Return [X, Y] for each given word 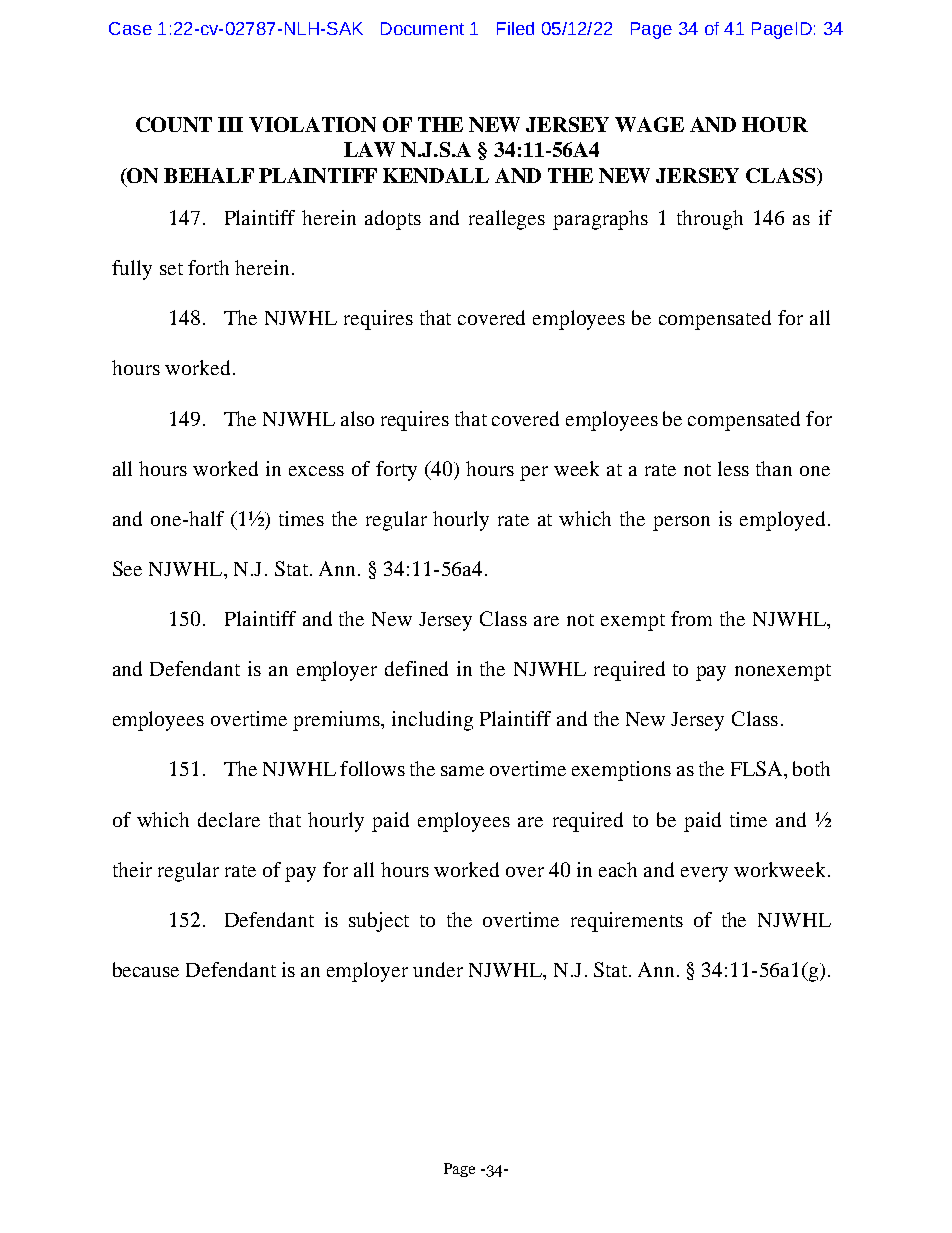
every [704, 874]
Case [130, 28]
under [438, 969]
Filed [515, 28]
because [146, 969]
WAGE [649, 124]
